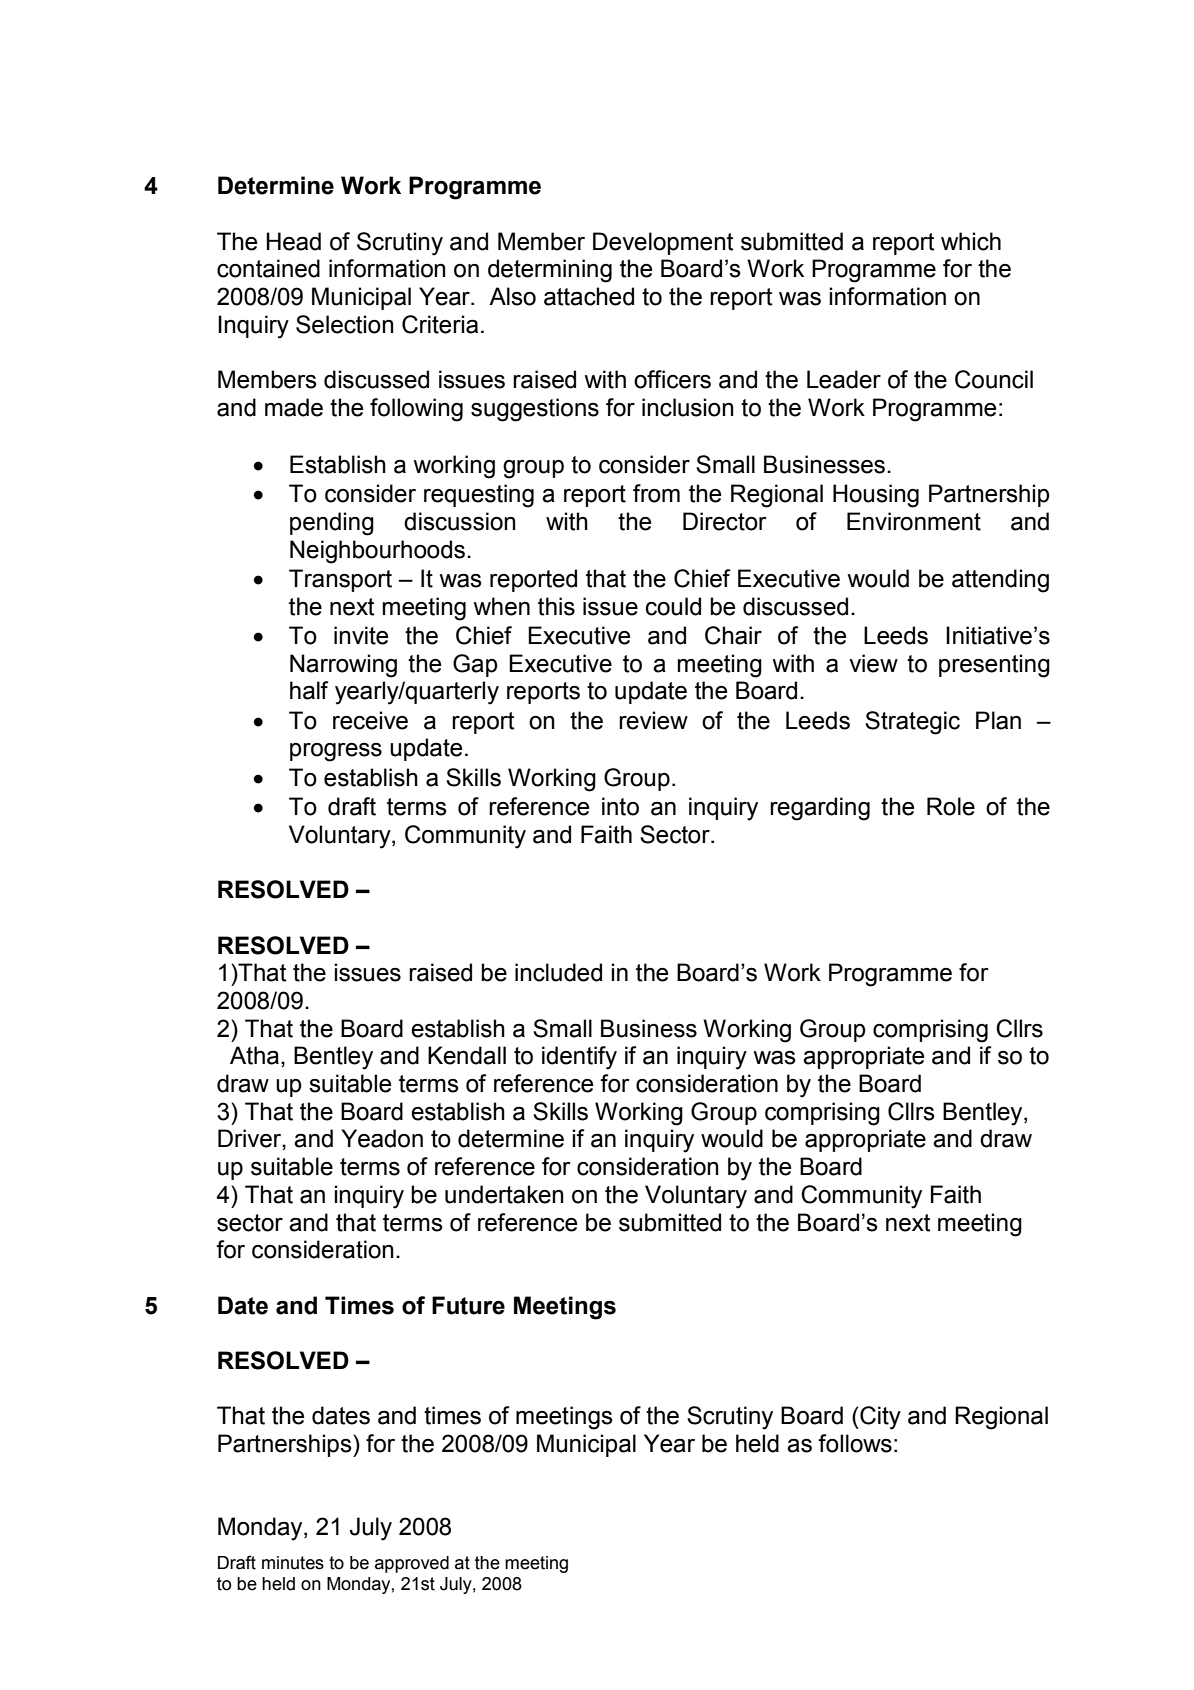  What do you see at coordinates (345, 324) in the document?
I see `Selection` at bounding box center [345, 324].
